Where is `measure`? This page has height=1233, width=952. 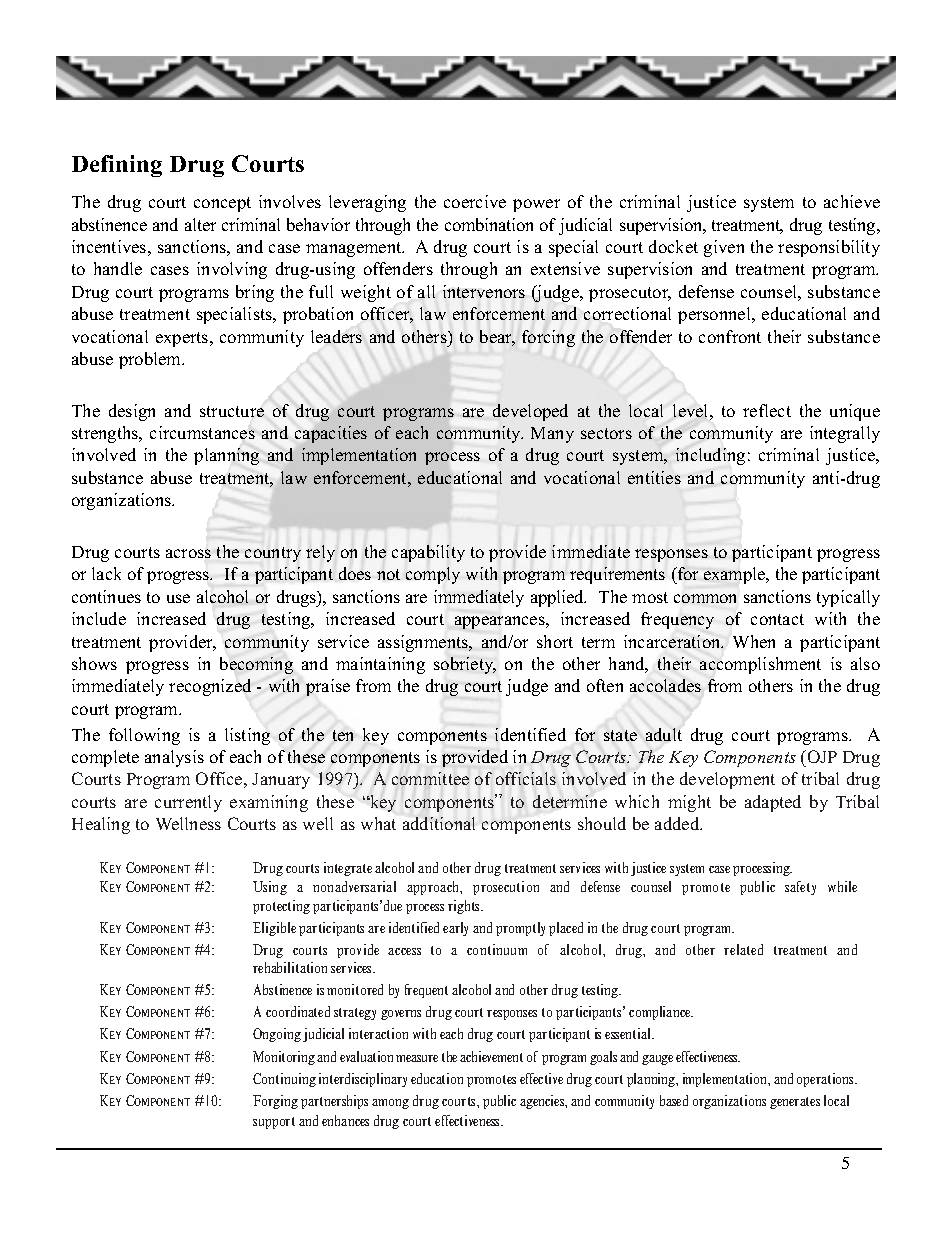
measure is located at coordinates (417, 1058).
